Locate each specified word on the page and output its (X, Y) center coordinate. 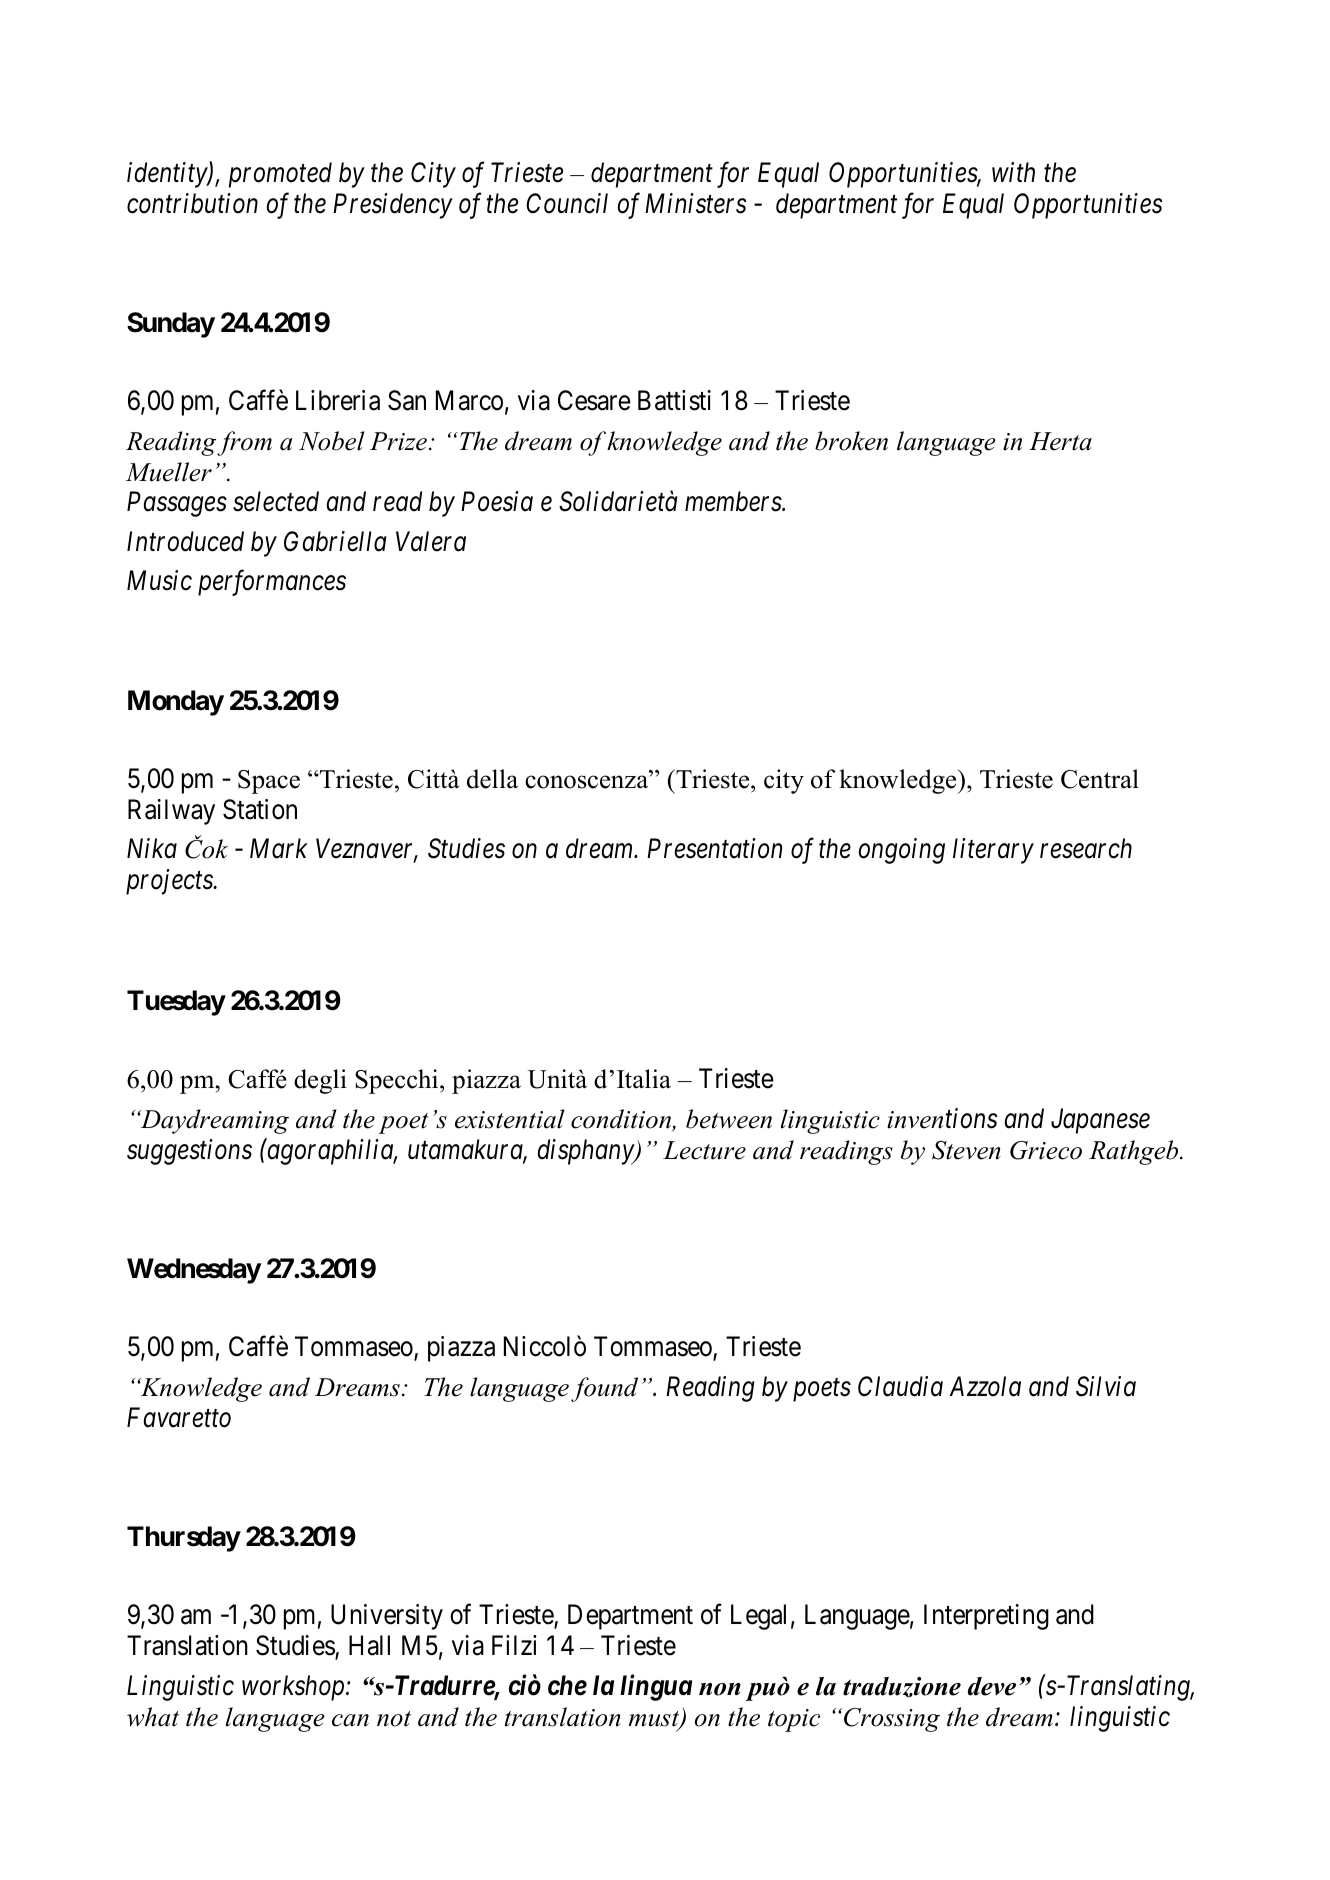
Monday (176, 703)
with (1013, 172)
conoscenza (588, 782)
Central (1100, 779)
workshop (294, 1688)
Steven (966, 1150)
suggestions (189, 1152)
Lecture (704, 1150)
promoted (280, 175)
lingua (656, 1687)
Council (567, 203)
